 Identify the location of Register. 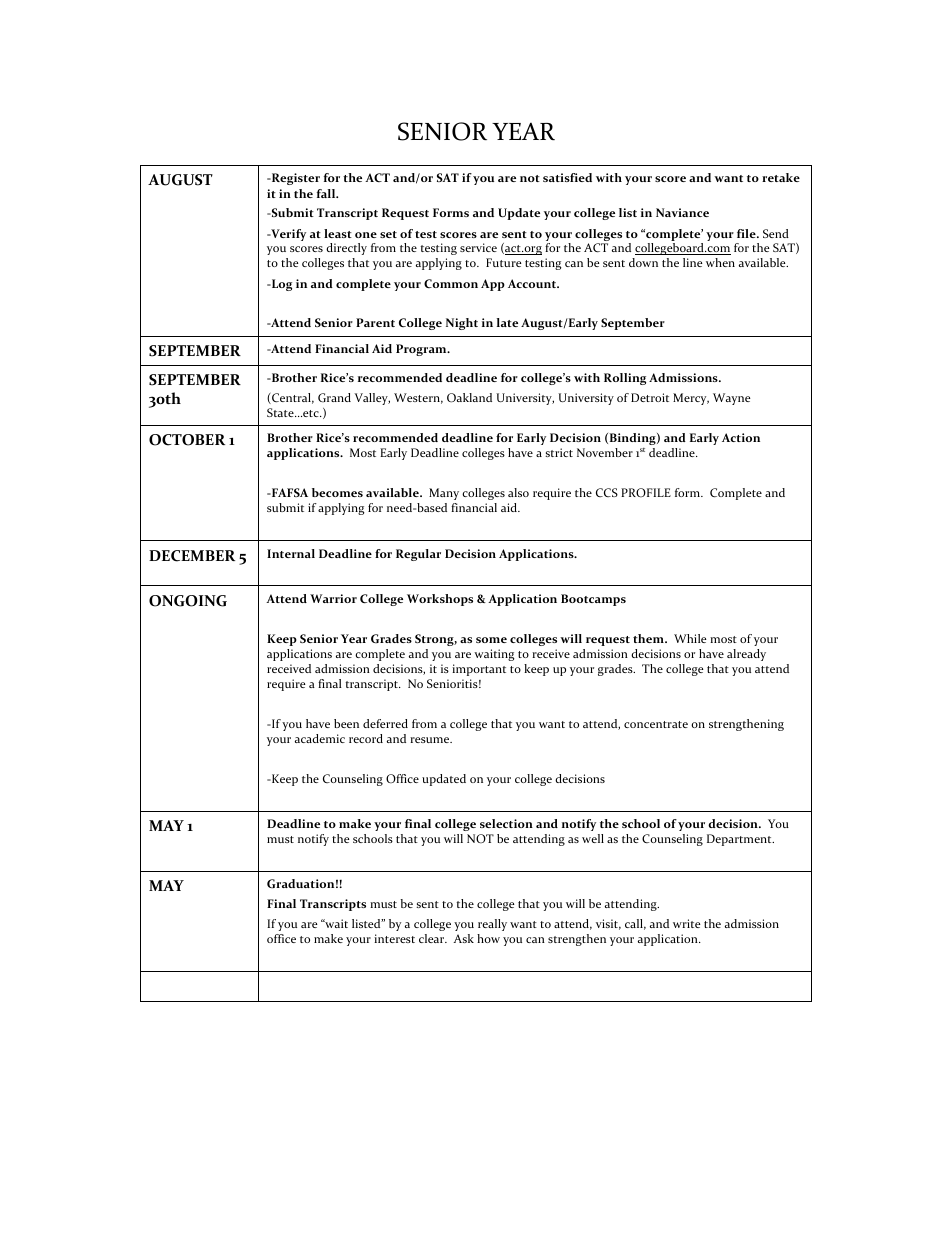
(294, 179).
